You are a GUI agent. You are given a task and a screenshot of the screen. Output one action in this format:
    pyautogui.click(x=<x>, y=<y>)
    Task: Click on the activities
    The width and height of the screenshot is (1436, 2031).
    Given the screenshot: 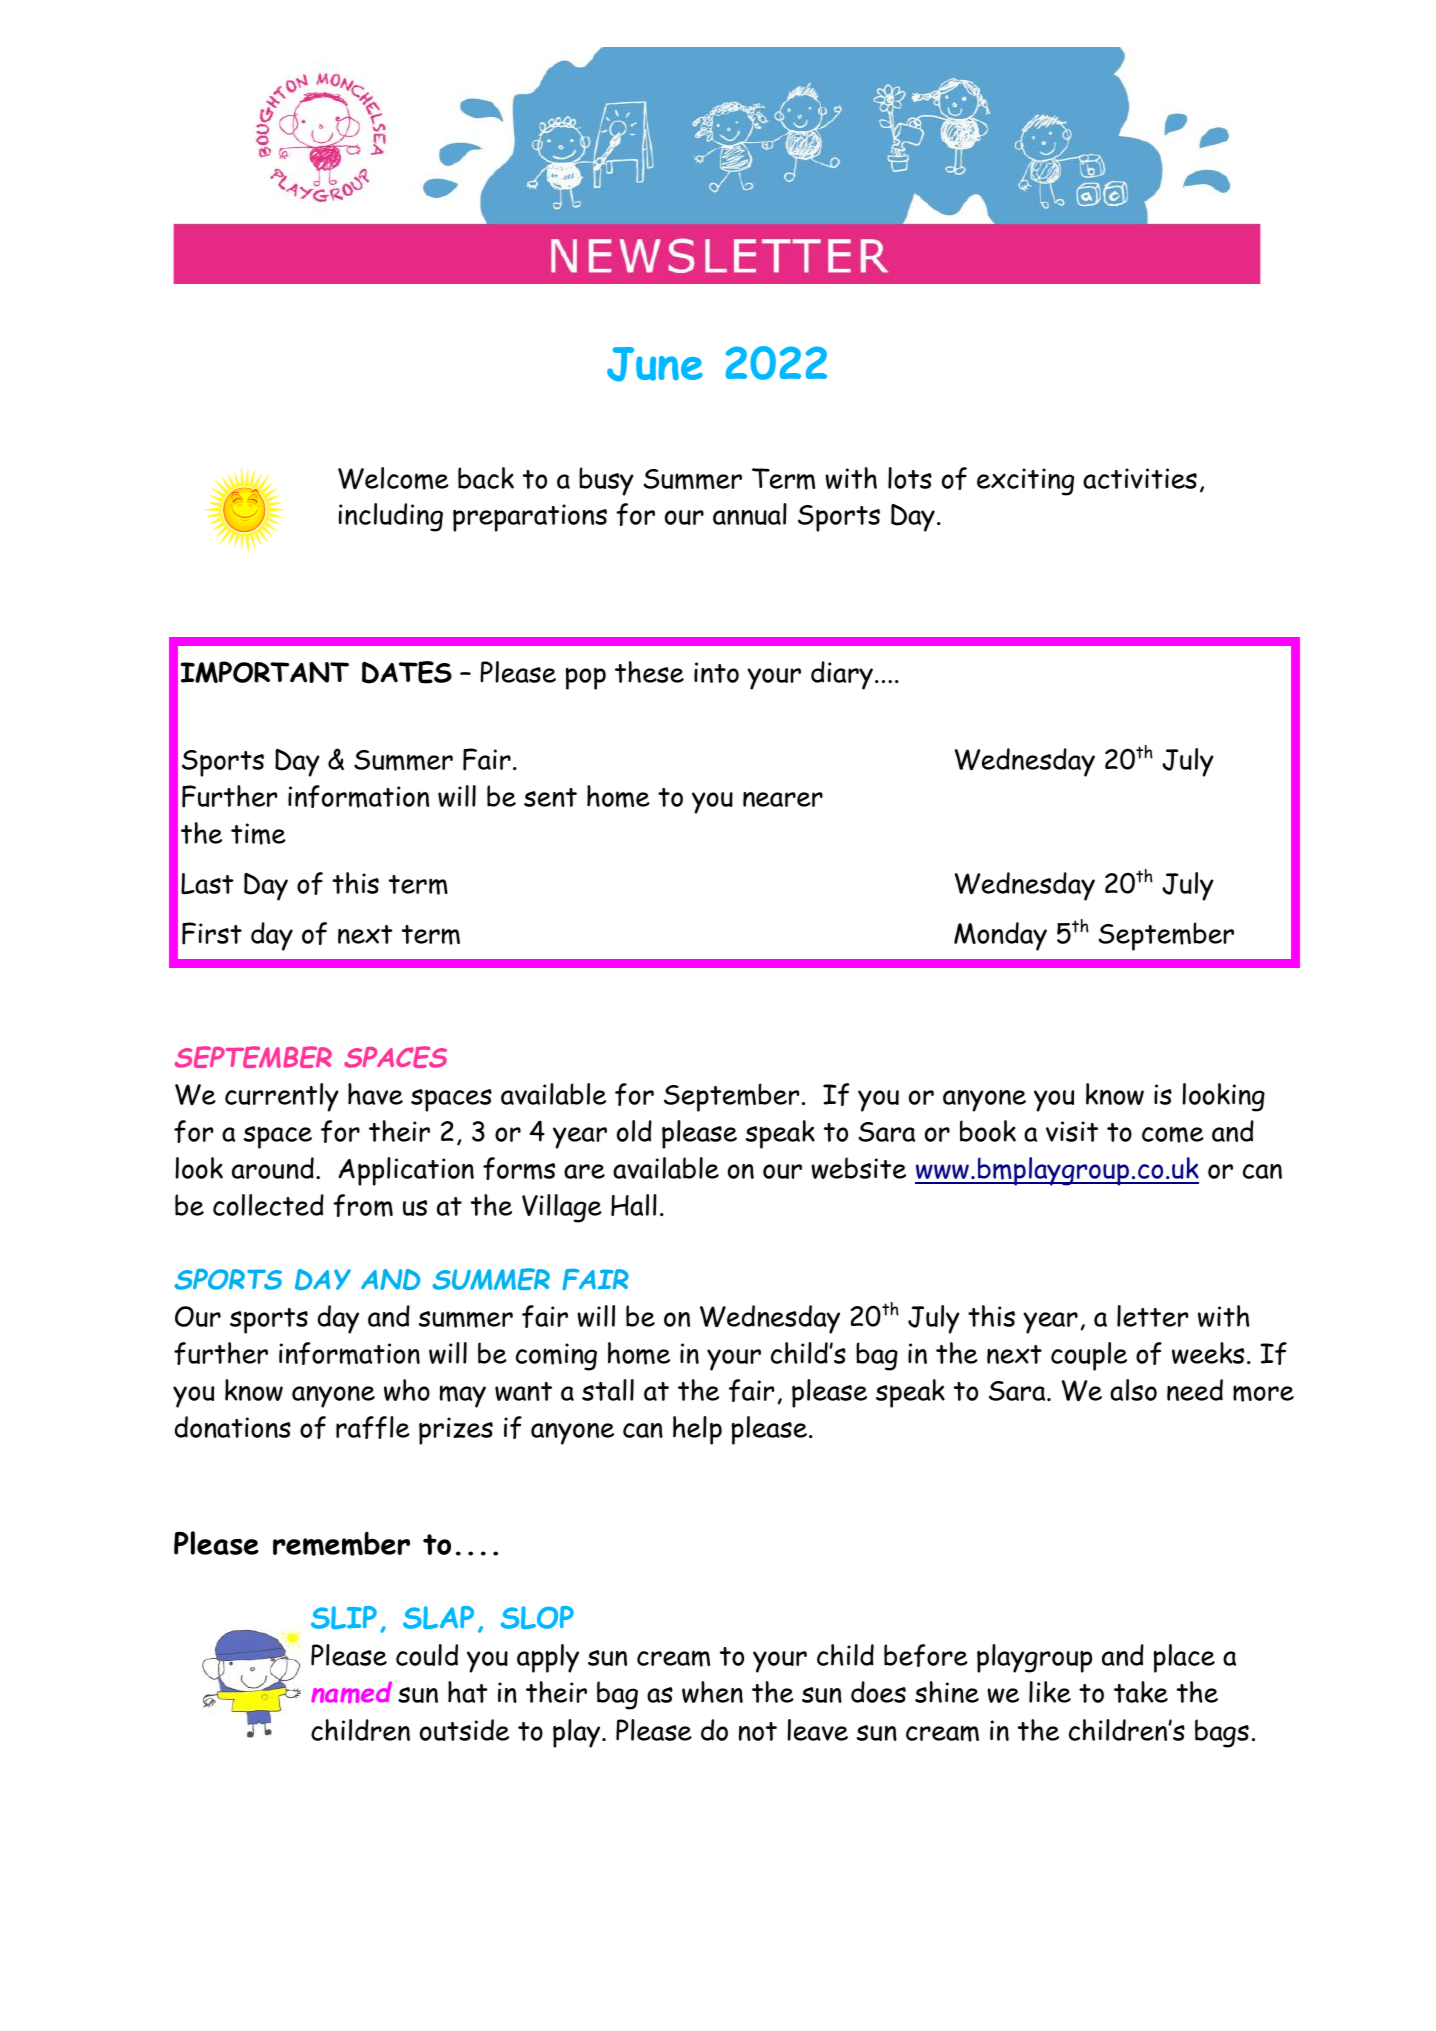 What is the action you would take?
    pyautogui.click(x=1140, y=478)
